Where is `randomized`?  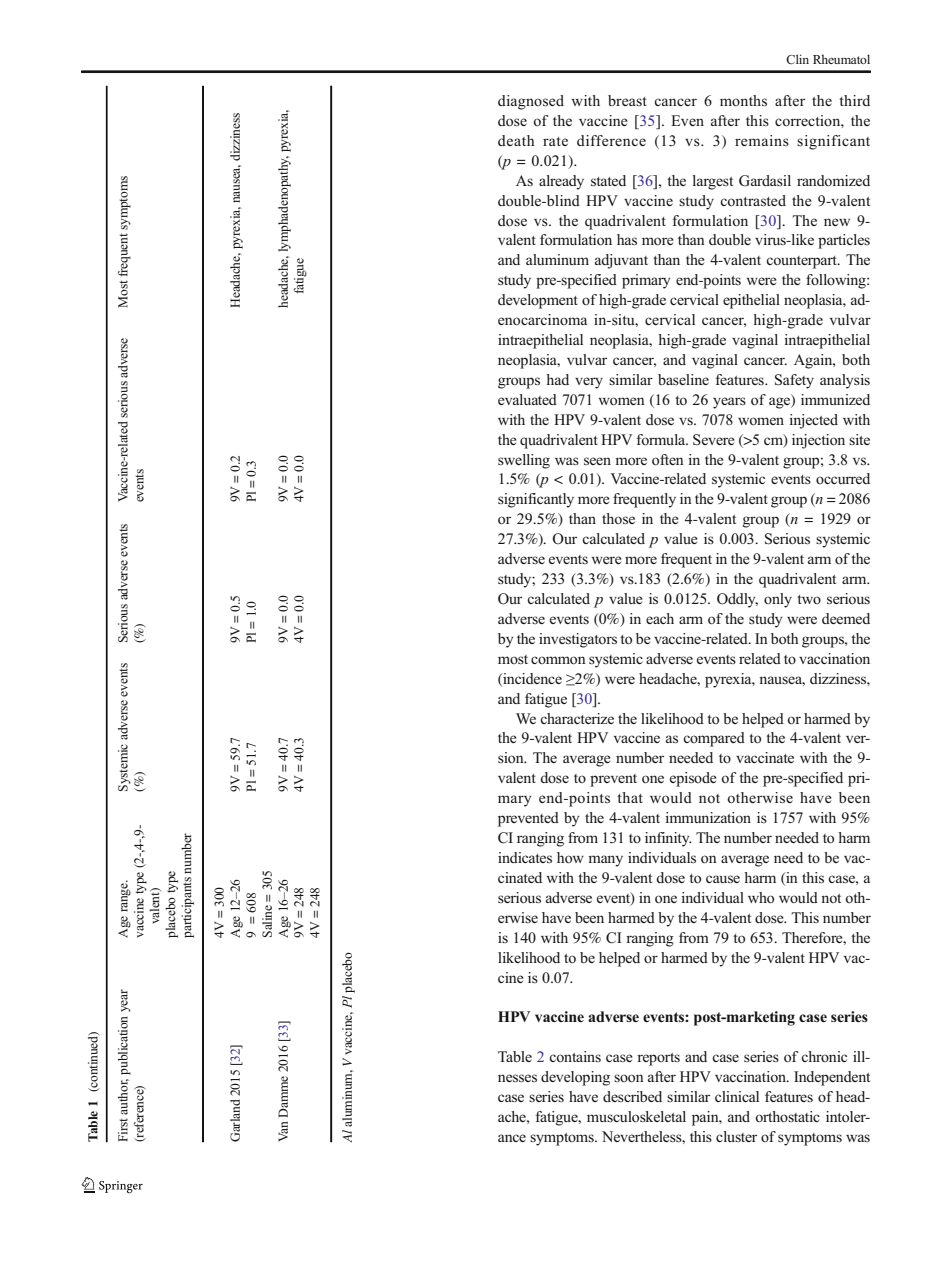
randomized is located at coordinates (833, 180).
